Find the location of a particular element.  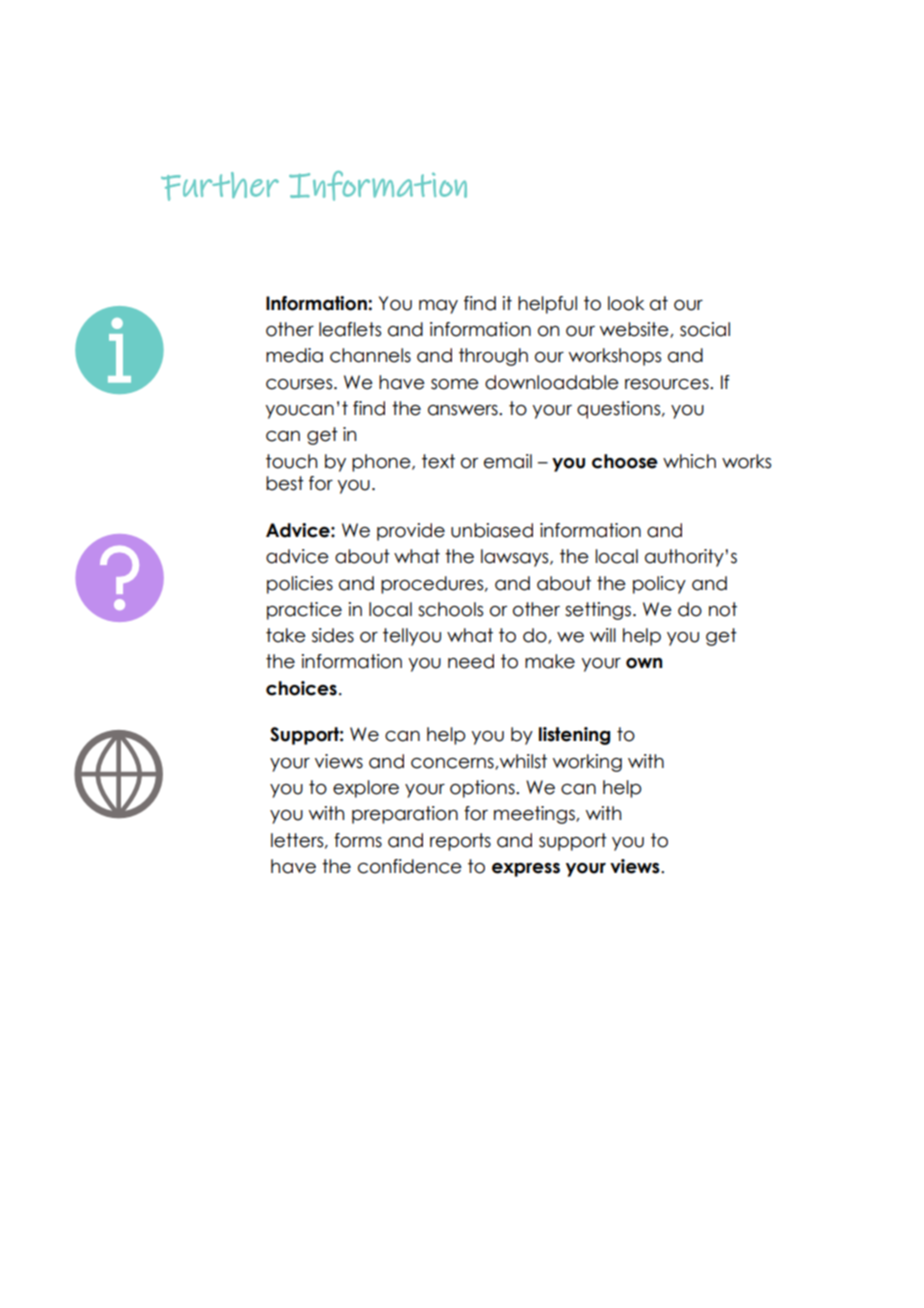

may is located at coordinates (438, 307).
